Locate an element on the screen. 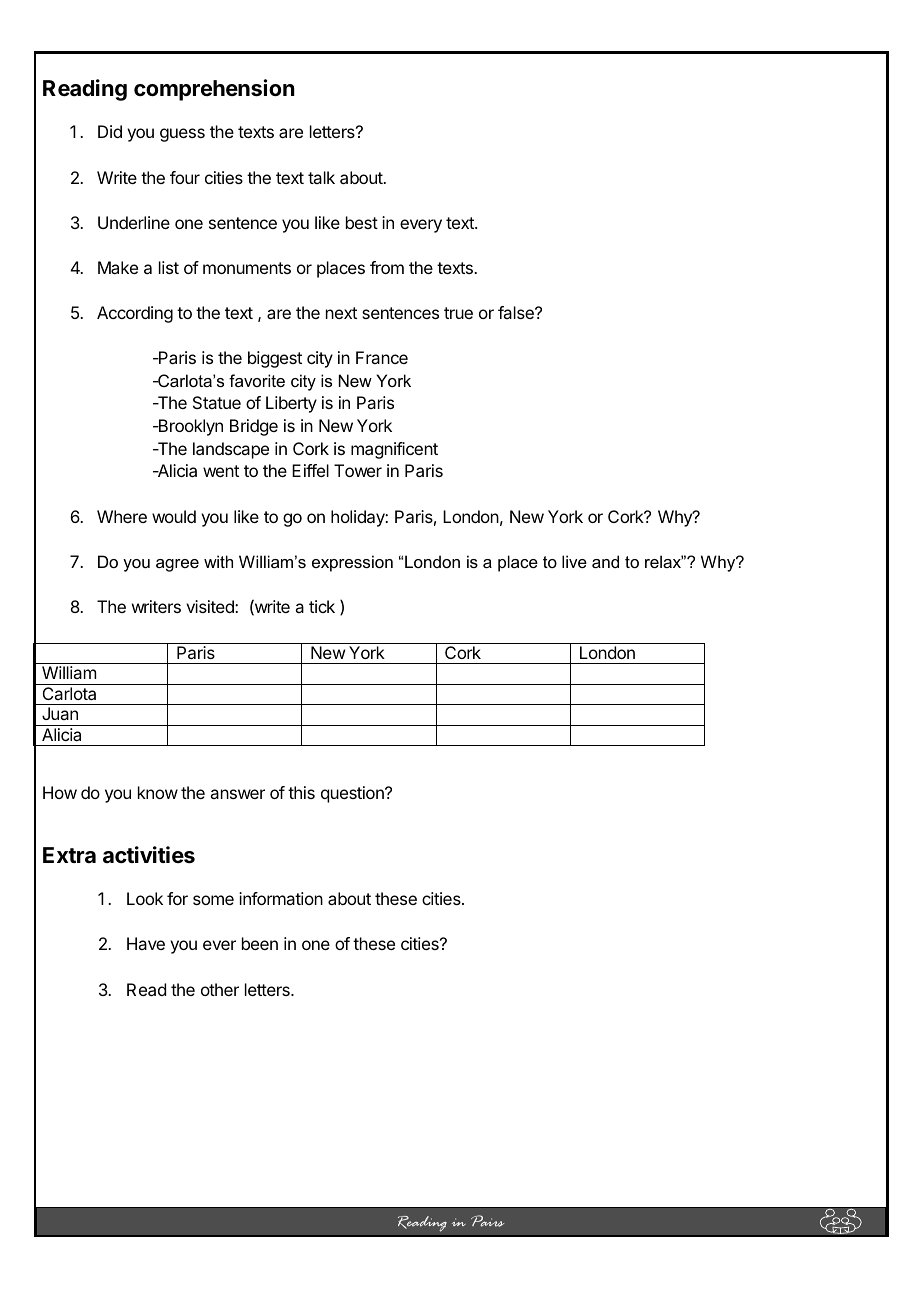 This screenshot has width=924, height=1308. Juan is located at coordinates (60, 713).
